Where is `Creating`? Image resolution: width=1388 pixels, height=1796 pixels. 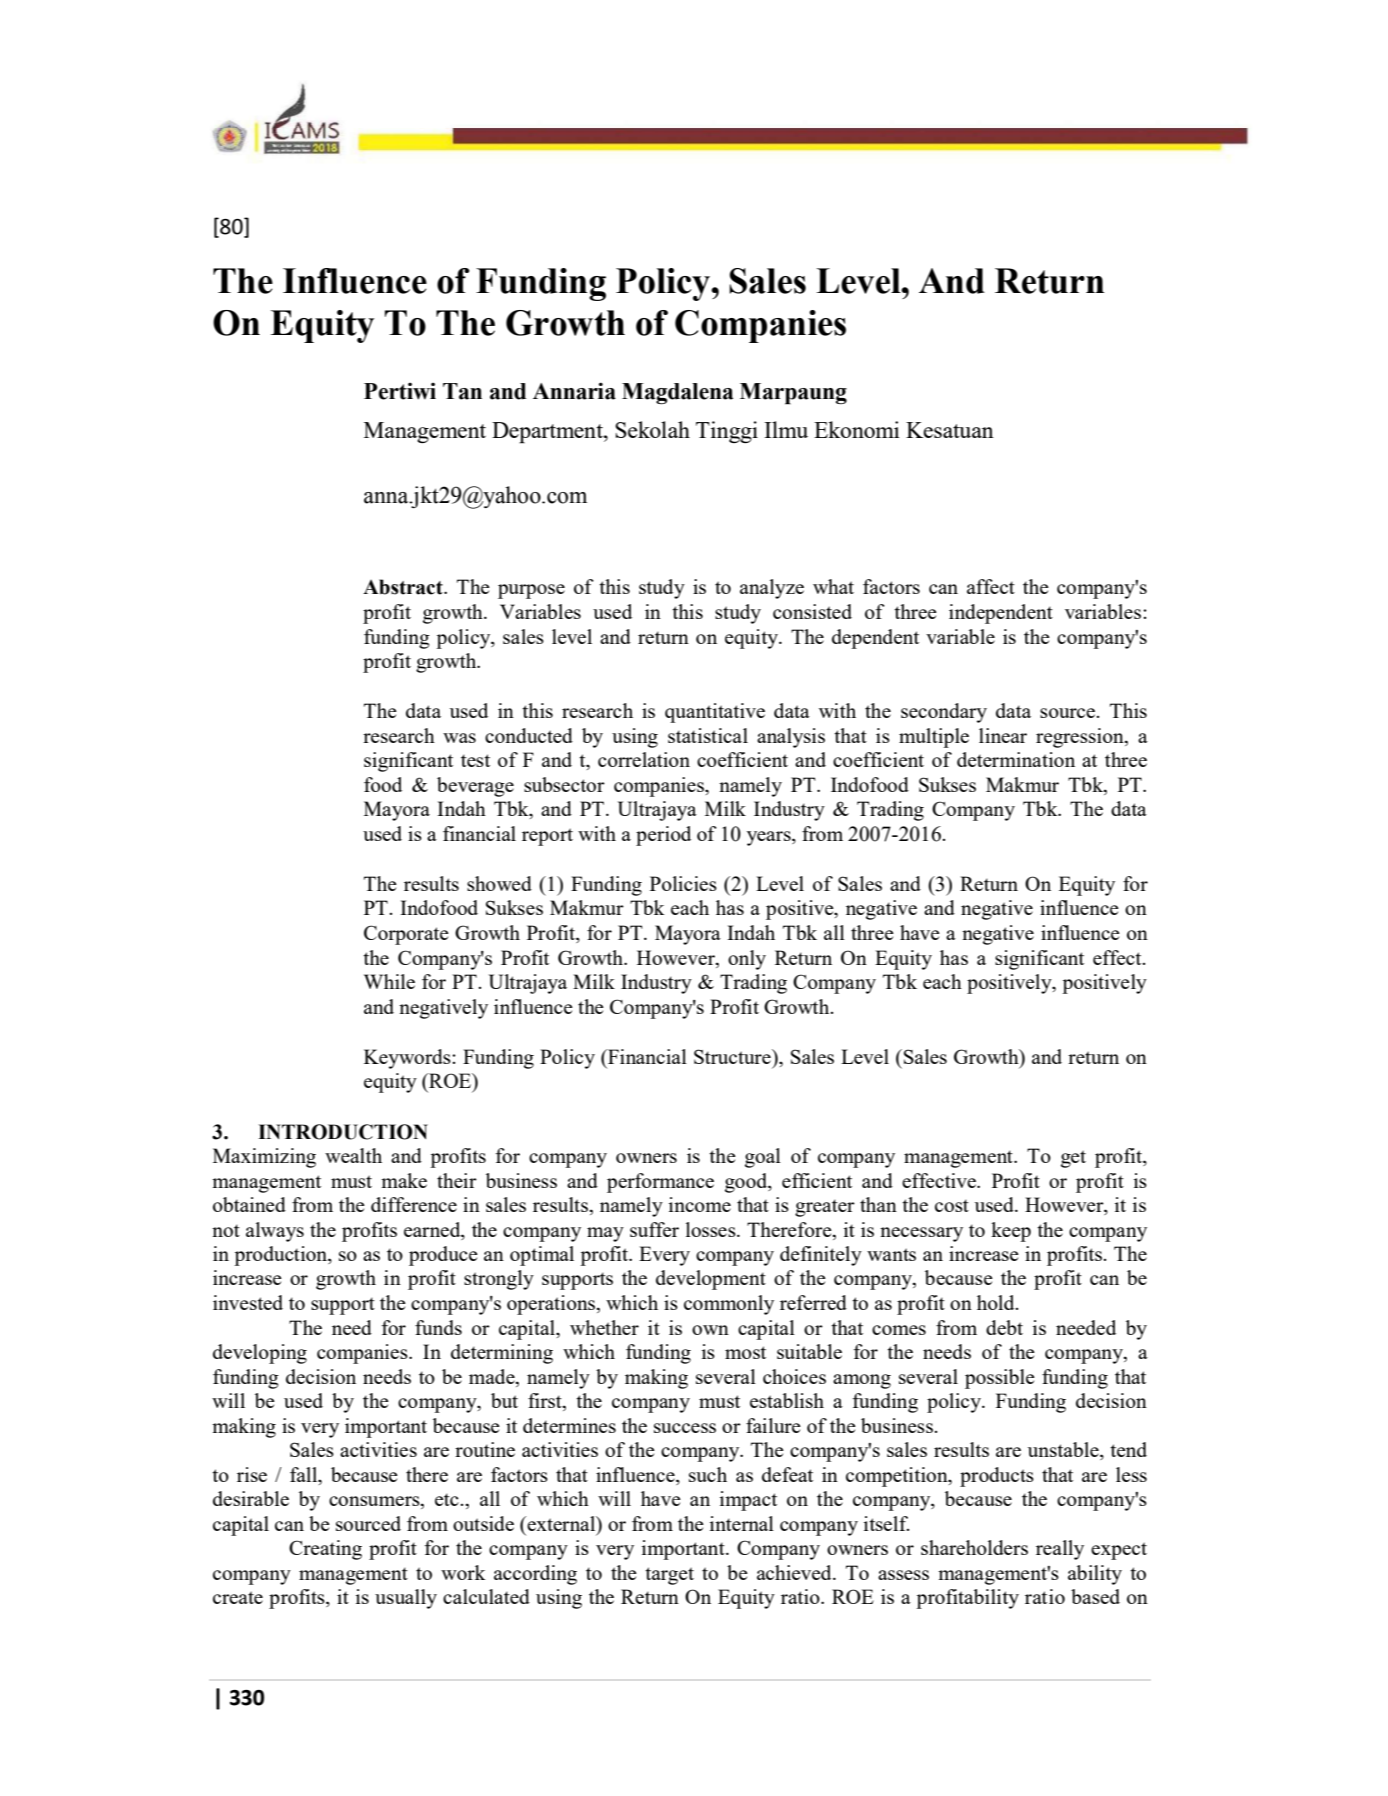 Creating is located at coordinates (325, 1550).
